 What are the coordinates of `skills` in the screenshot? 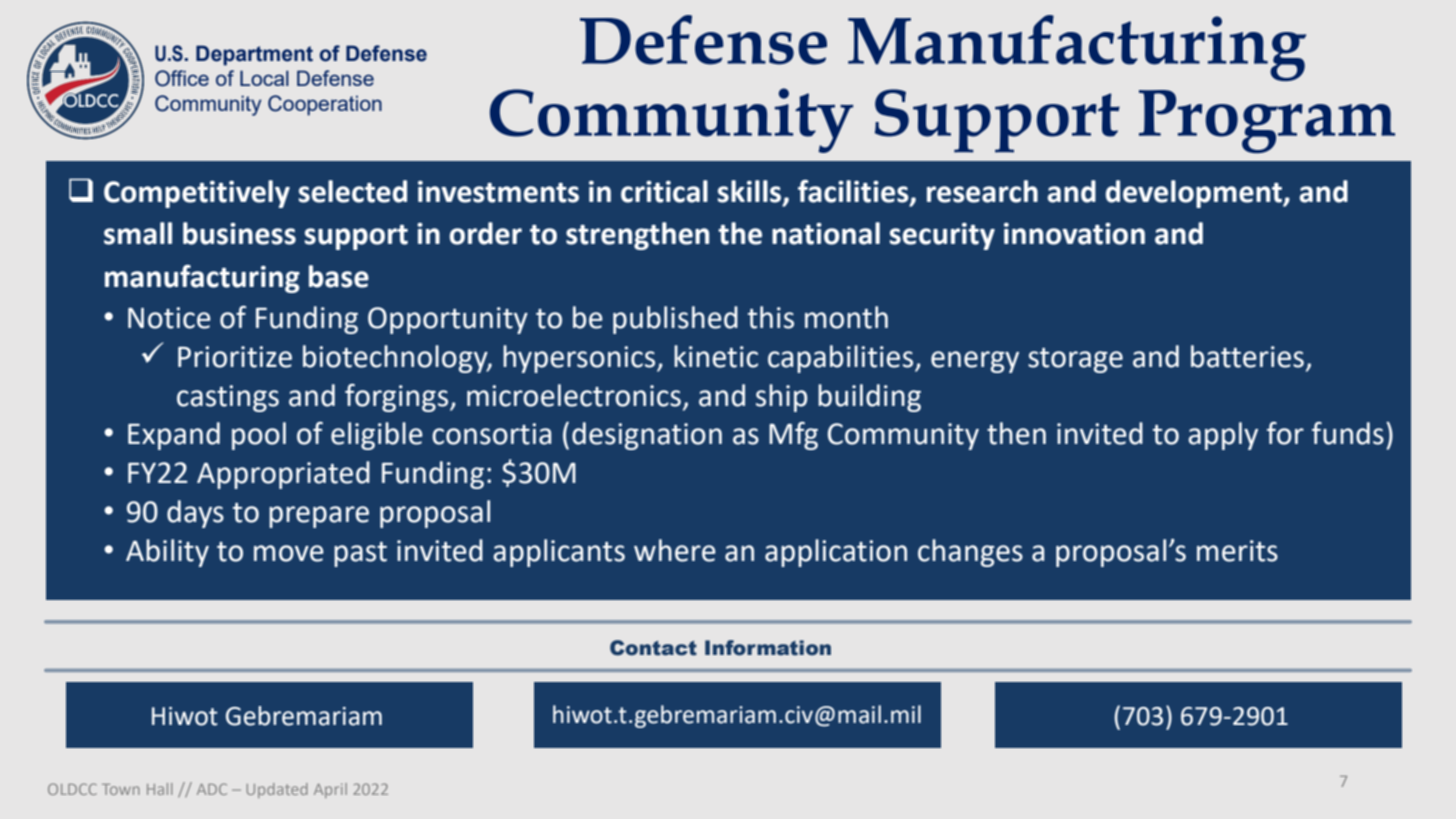 It's located at (750, 192).
